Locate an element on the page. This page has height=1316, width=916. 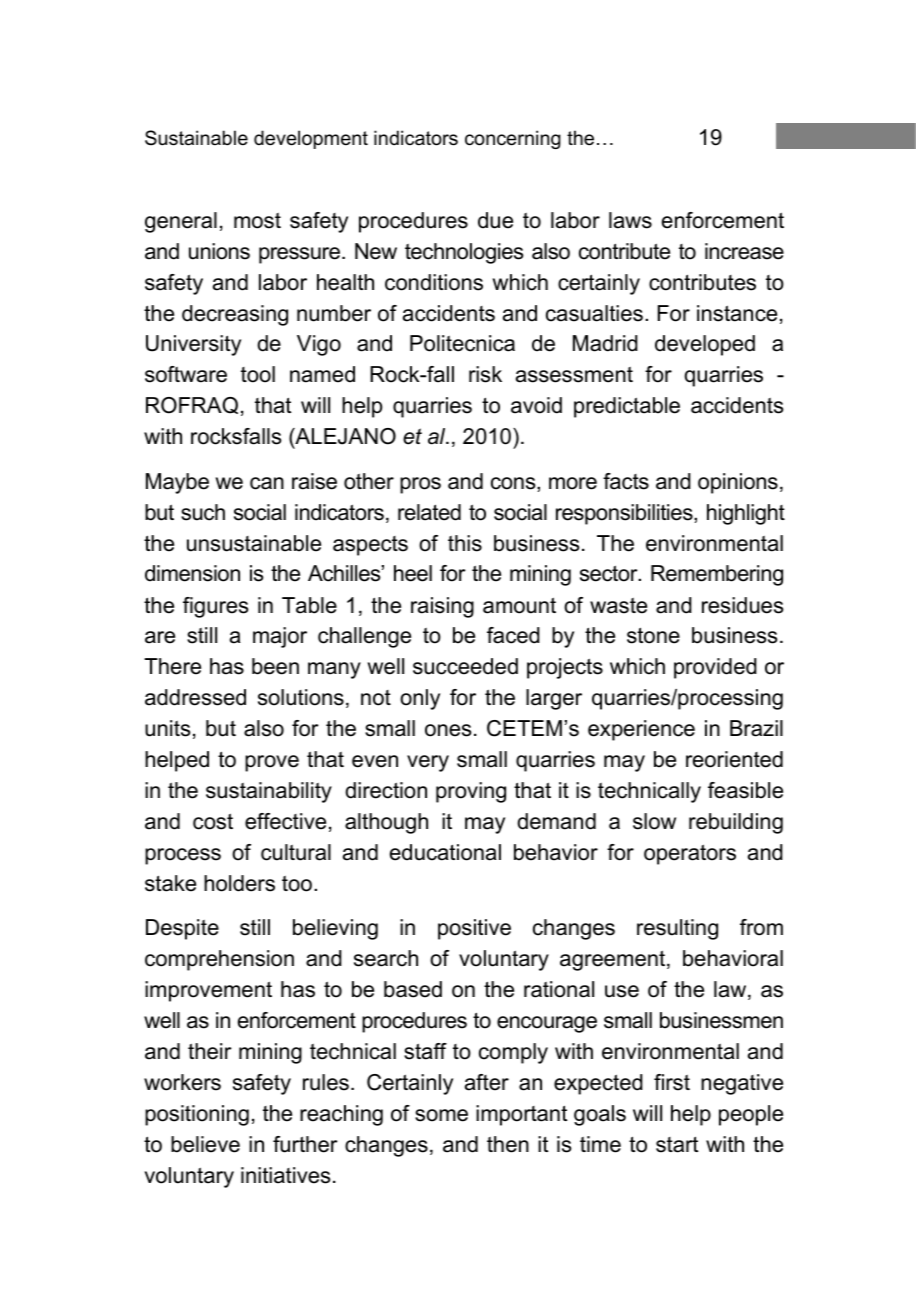
related is located at coordinates (429, 512).
